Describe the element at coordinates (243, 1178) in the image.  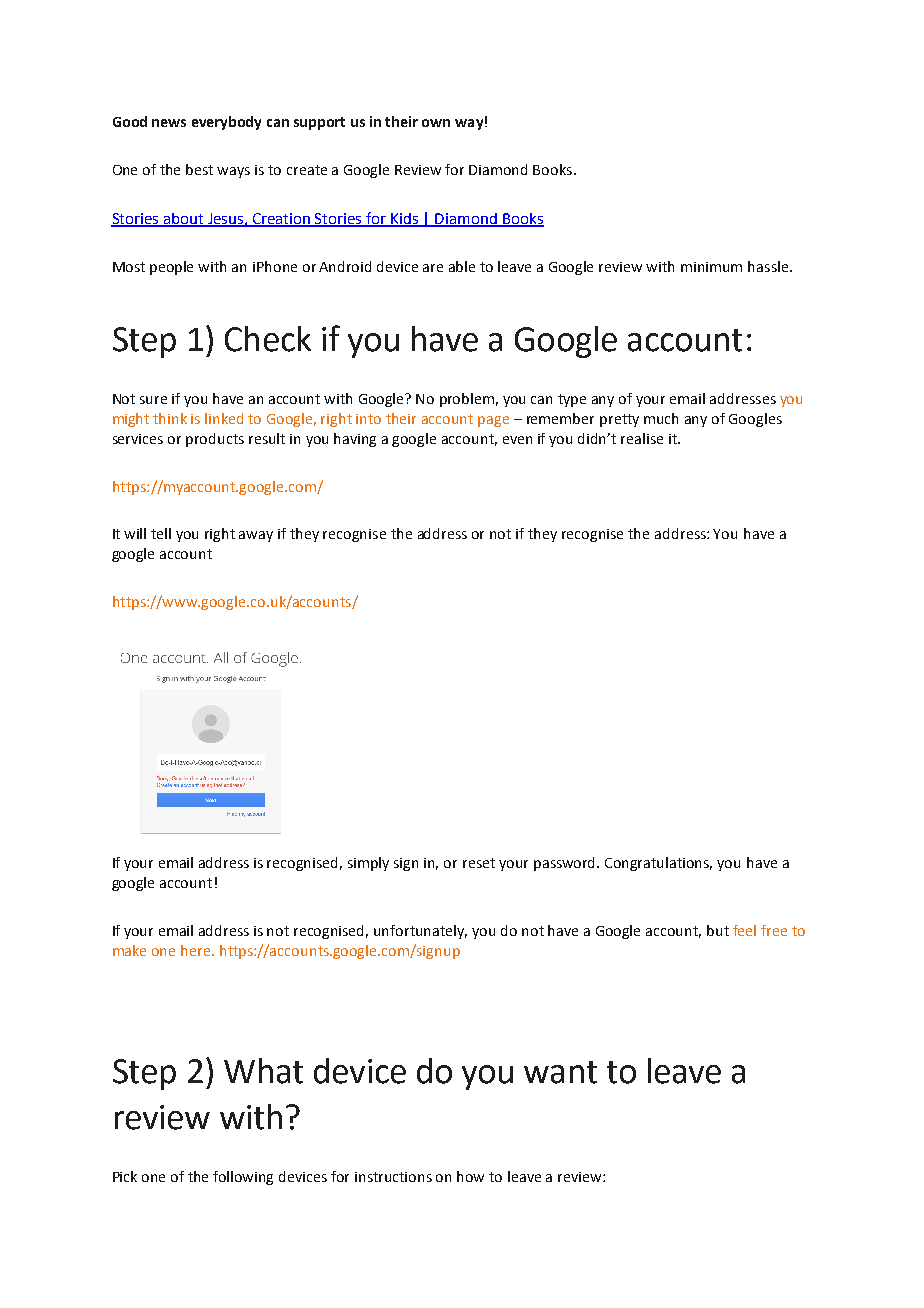
I see `following` at that location.
